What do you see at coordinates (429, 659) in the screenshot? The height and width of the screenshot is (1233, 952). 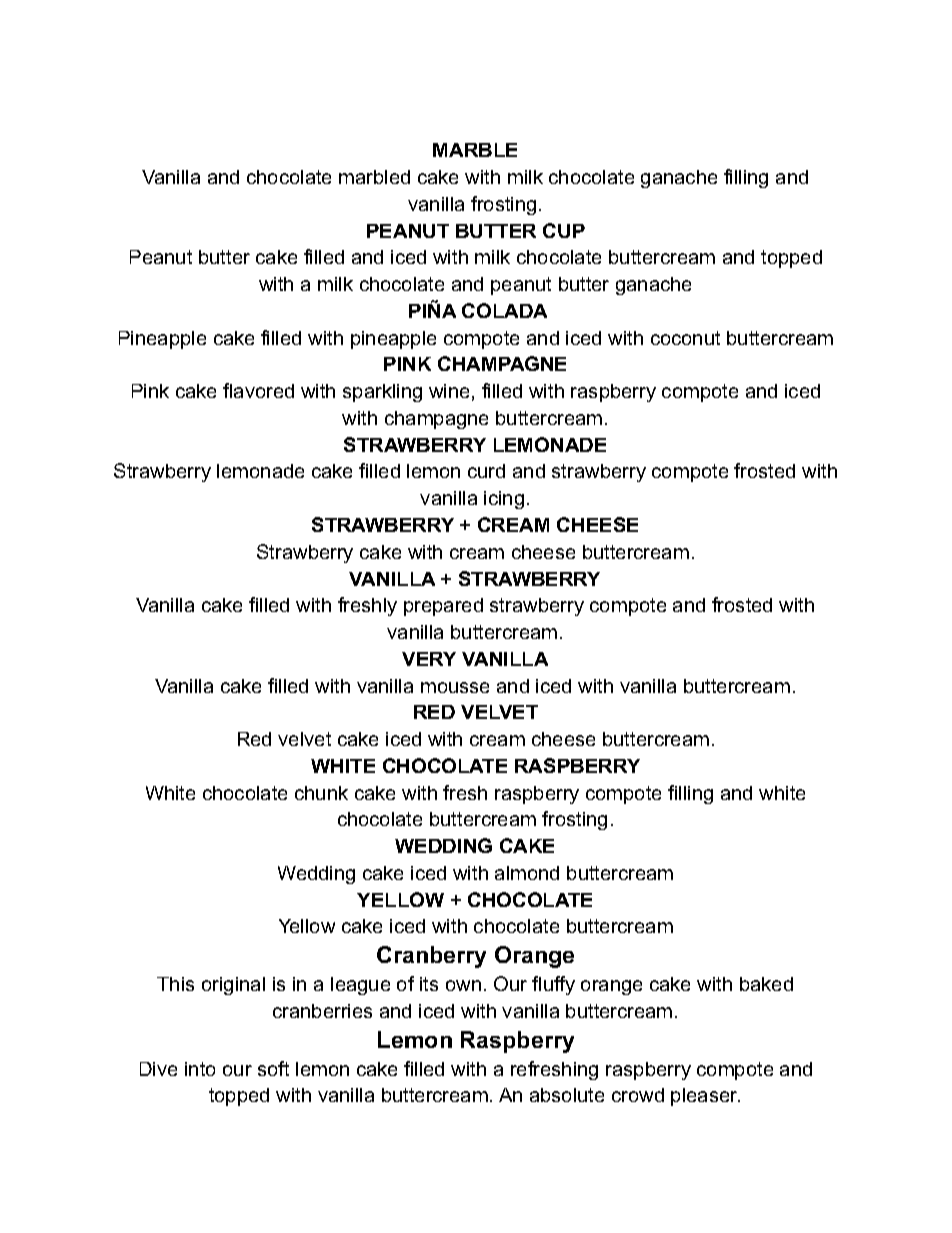 I see `VERY` at bounding box center [429, 659].
